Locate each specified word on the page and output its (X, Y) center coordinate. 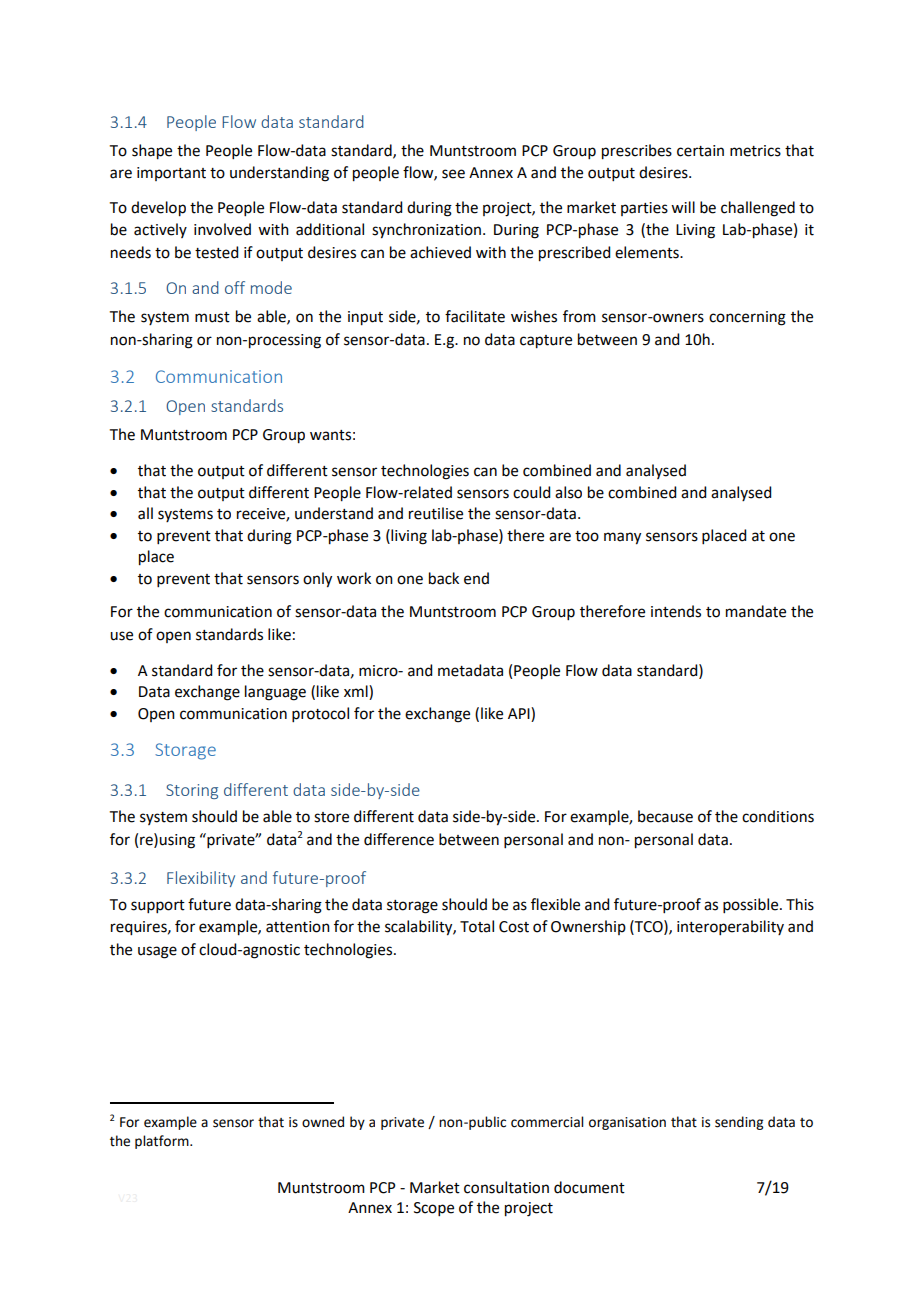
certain (700, 151)
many (622, 538)
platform (163, 1142)
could (531, 492)
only (317, 580)
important (171, 174)
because (665, 816)
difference (399, 839)
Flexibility (201, 879)
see (453, 174)
